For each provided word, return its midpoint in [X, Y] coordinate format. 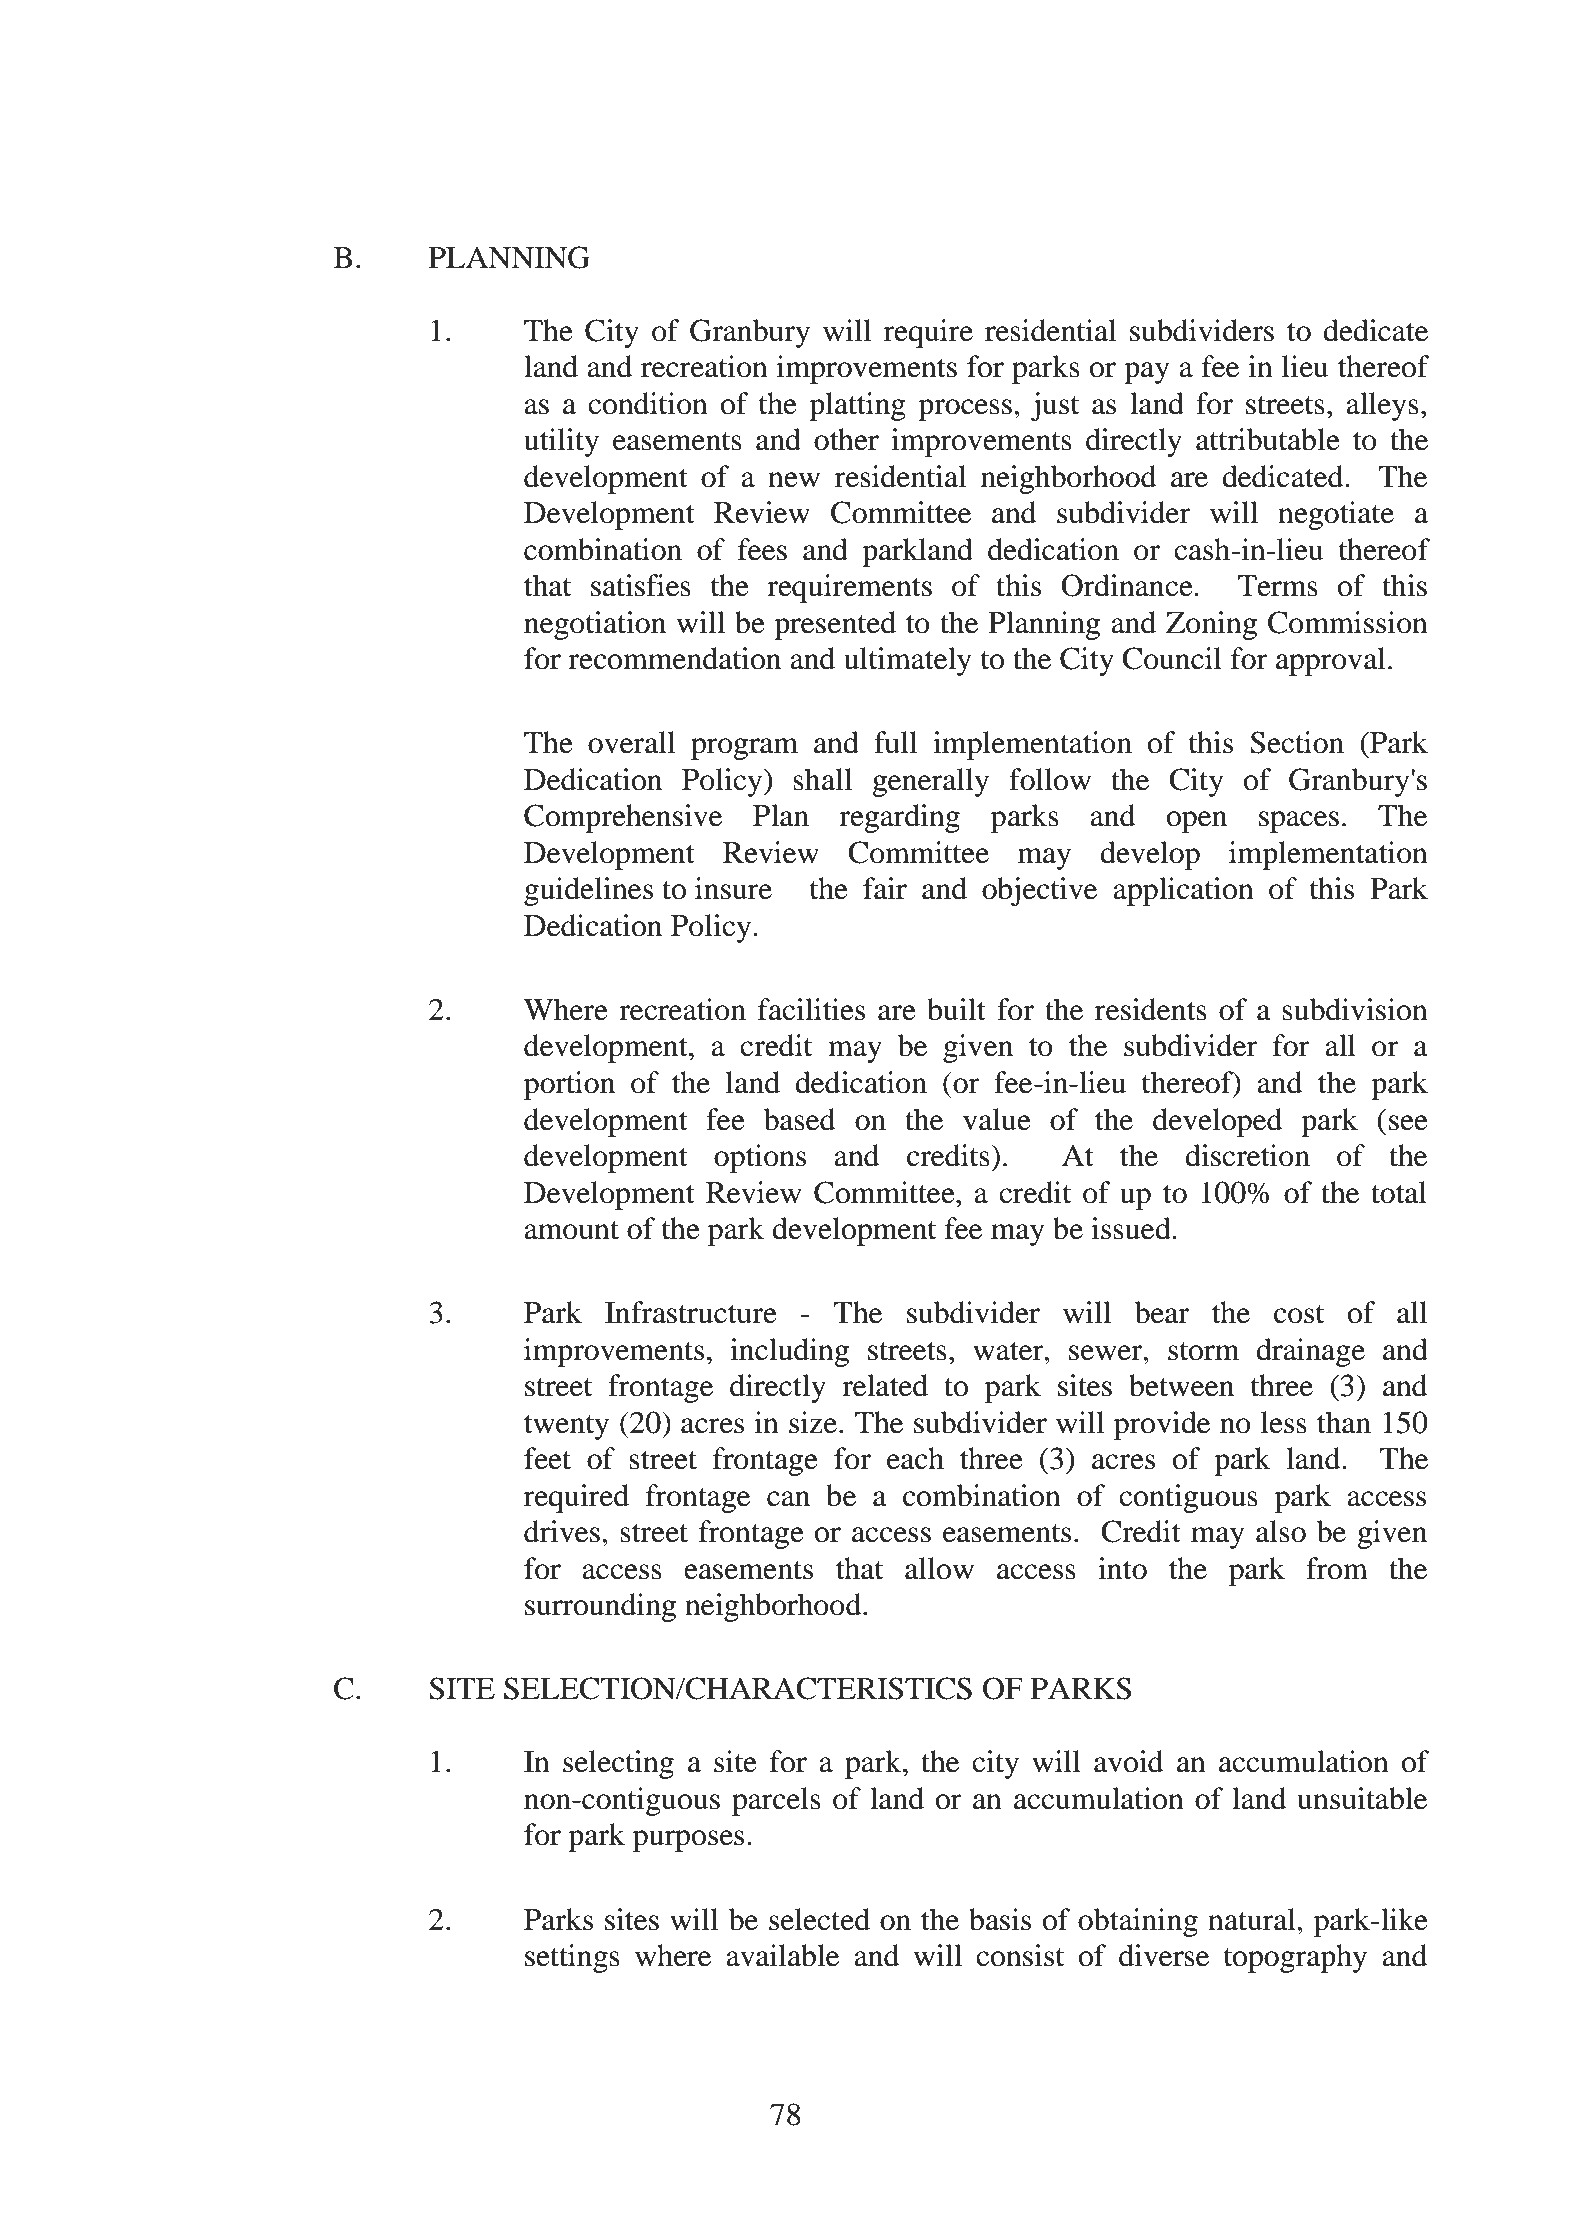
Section [1297, 742]
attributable [1268, 439]
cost [1299, 1314]
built [956, 1009]
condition [648, 403]
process [965, 410]
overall [631, 742]
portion [569, 1085]
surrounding [600, 1607]
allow [939, 1568]
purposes [688, 1841]
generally [931, 782]
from [1337, 1568]
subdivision [1355, 1009]
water [1009, 1351]
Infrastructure [691, 1312]
